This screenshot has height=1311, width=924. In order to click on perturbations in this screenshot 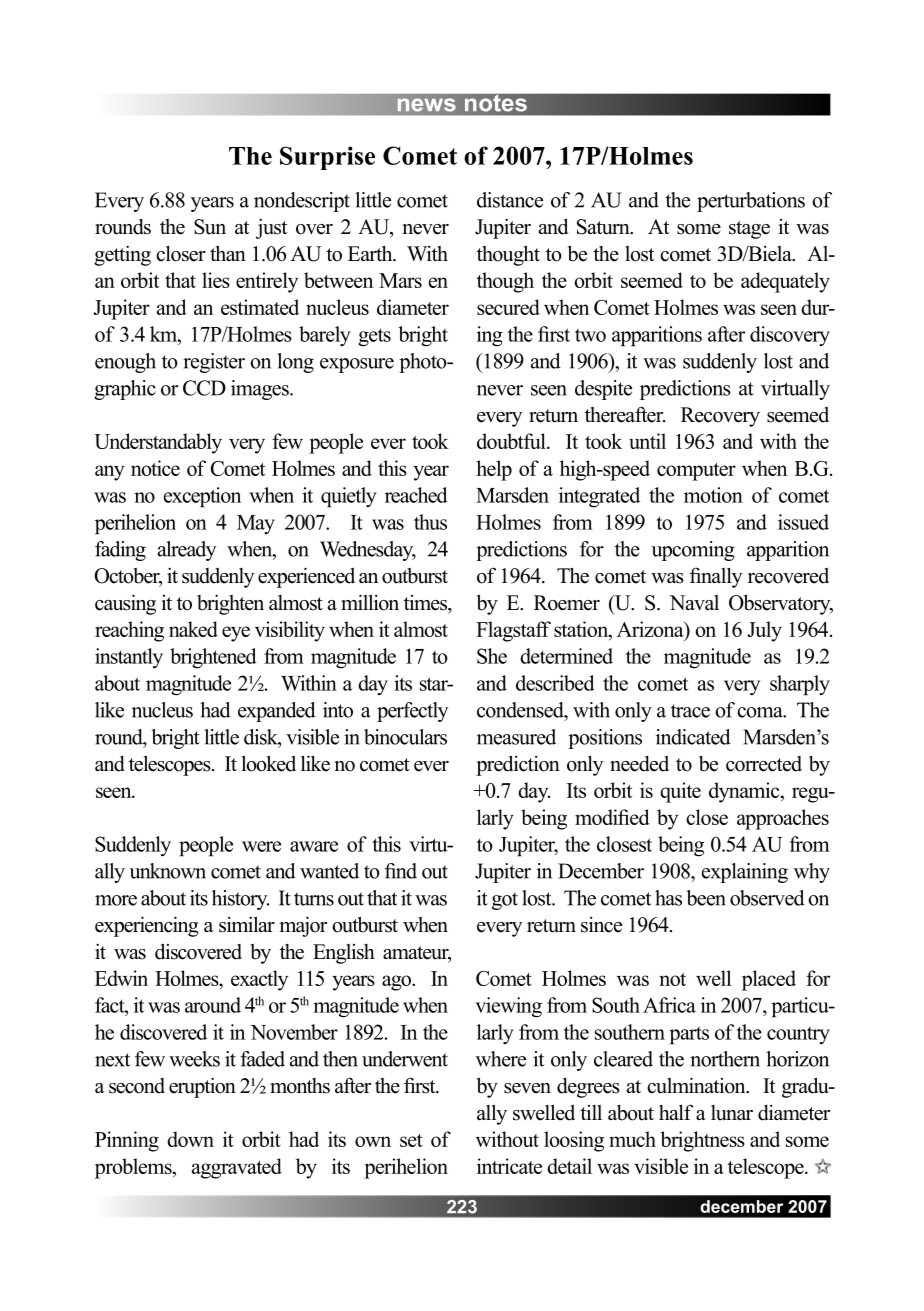, I will do `click(751, 202)`.
